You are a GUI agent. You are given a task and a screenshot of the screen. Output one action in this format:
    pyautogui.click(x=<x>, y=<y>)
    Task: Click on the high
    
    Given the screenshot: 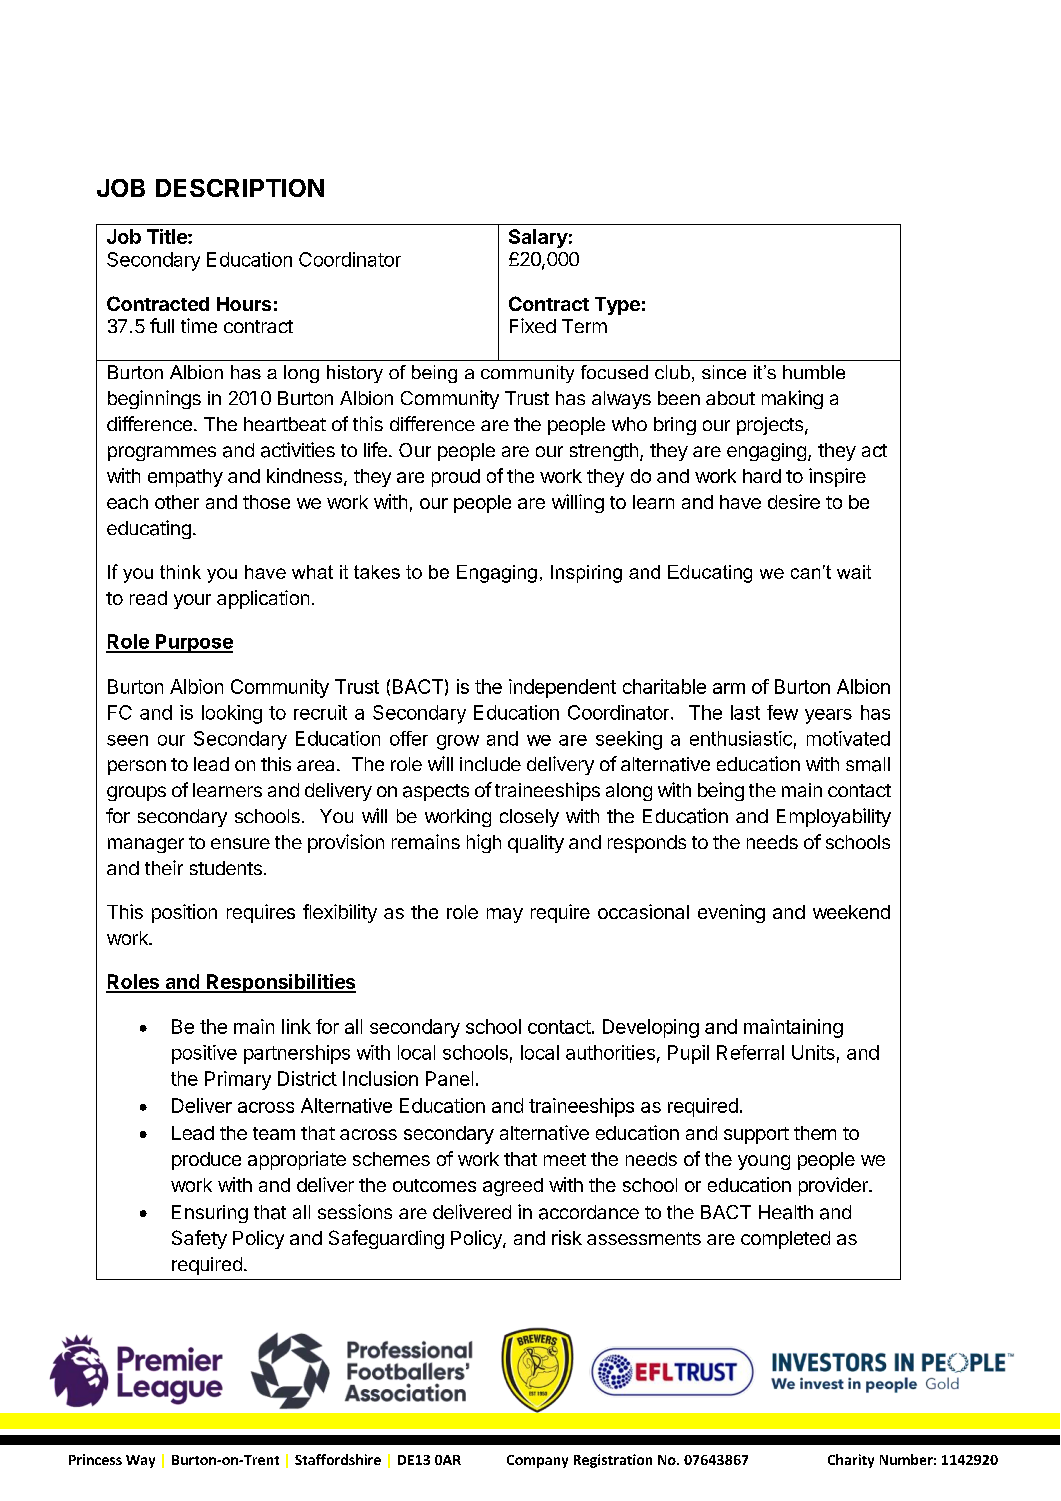 What is the action you would take?
    pyautogui.click(x=484, y=843)
